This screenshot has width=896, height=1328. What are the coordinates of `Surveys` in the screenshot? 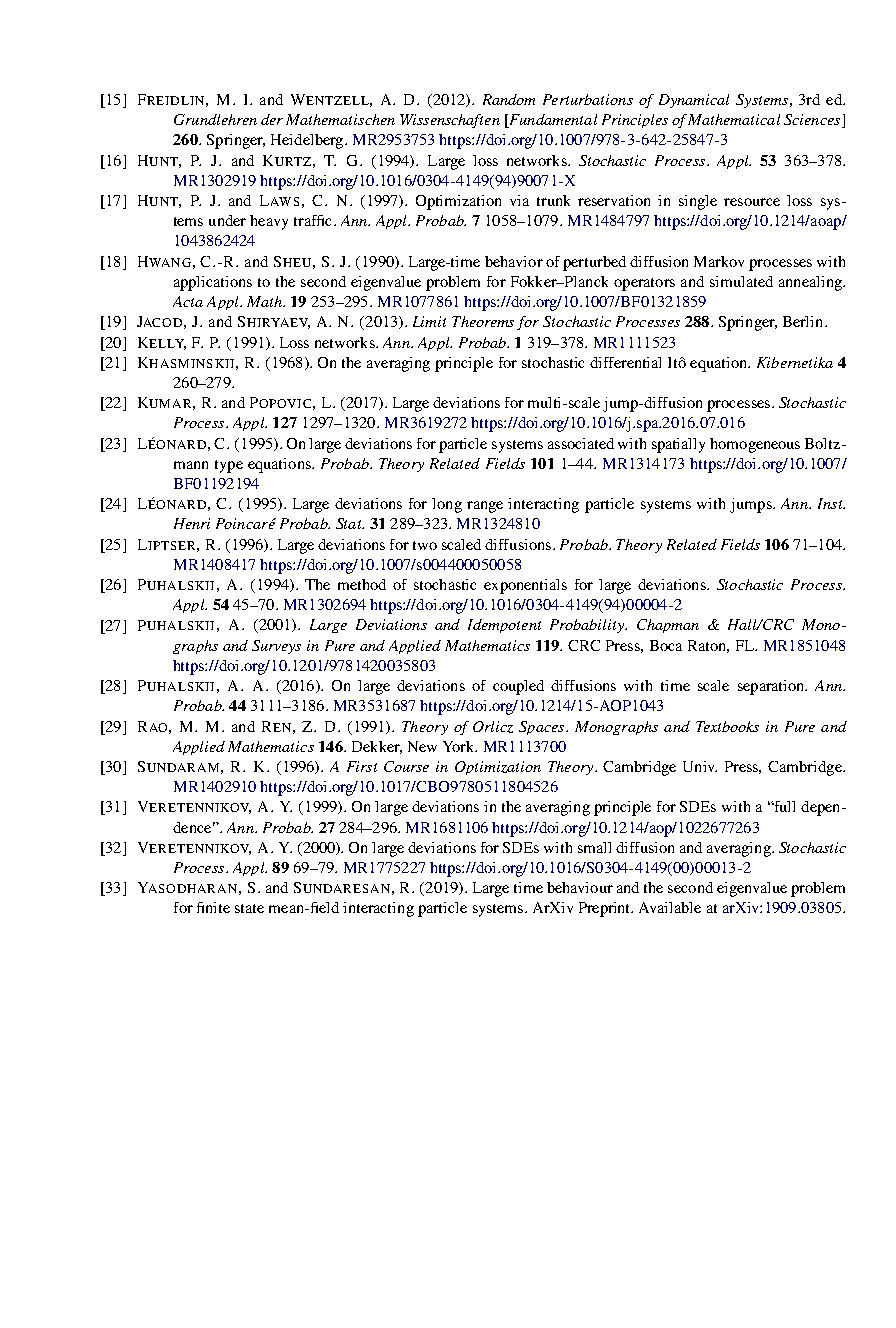 It's located at (276, 647).
